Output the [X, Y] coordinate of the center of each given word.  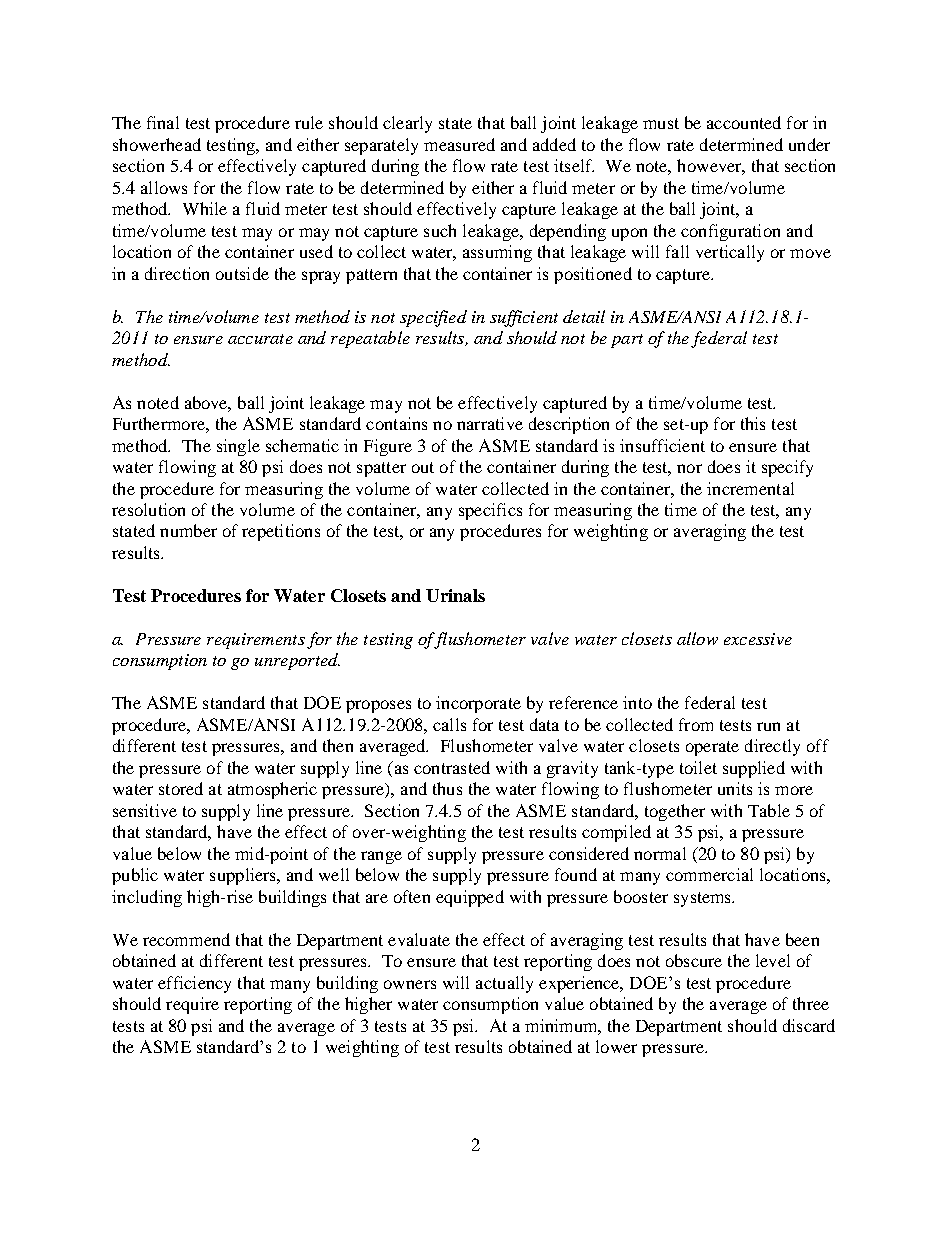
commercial [709, 874]
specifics [490, 511]
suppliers [244, 876]
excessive [758, 639]
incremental [750, 488]
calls [449, 724]
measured [459, 144]
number [188, 530]
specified [433, 318]
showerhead [157, 144]
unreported [297, 661]
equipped [470, 898]
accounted [744, 122]
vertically [730, 253]
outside [242, 273]
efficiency [194, 984]
